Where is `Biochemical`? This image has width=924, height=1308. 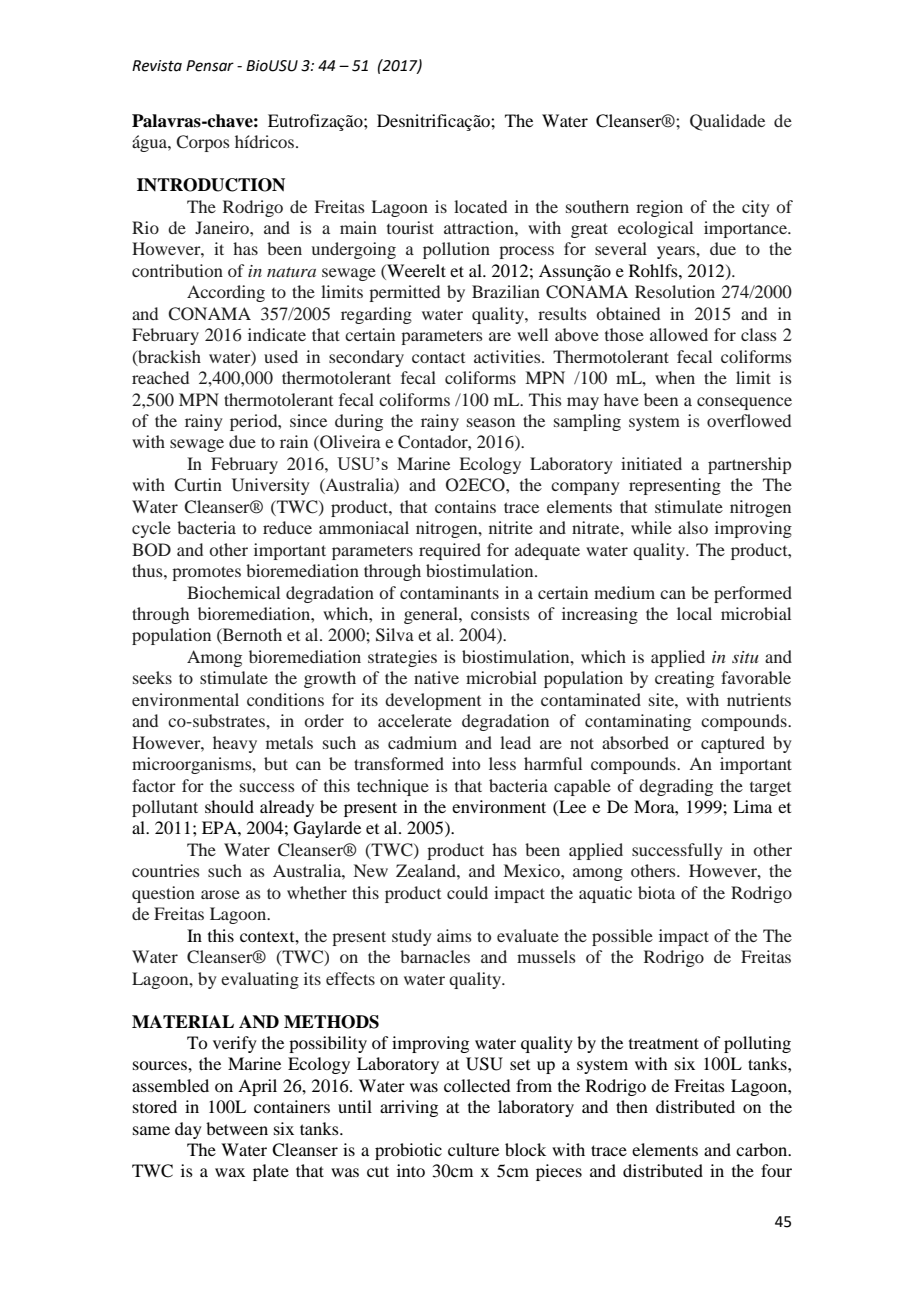 Biochemical is located at coordinates (233, 592).
